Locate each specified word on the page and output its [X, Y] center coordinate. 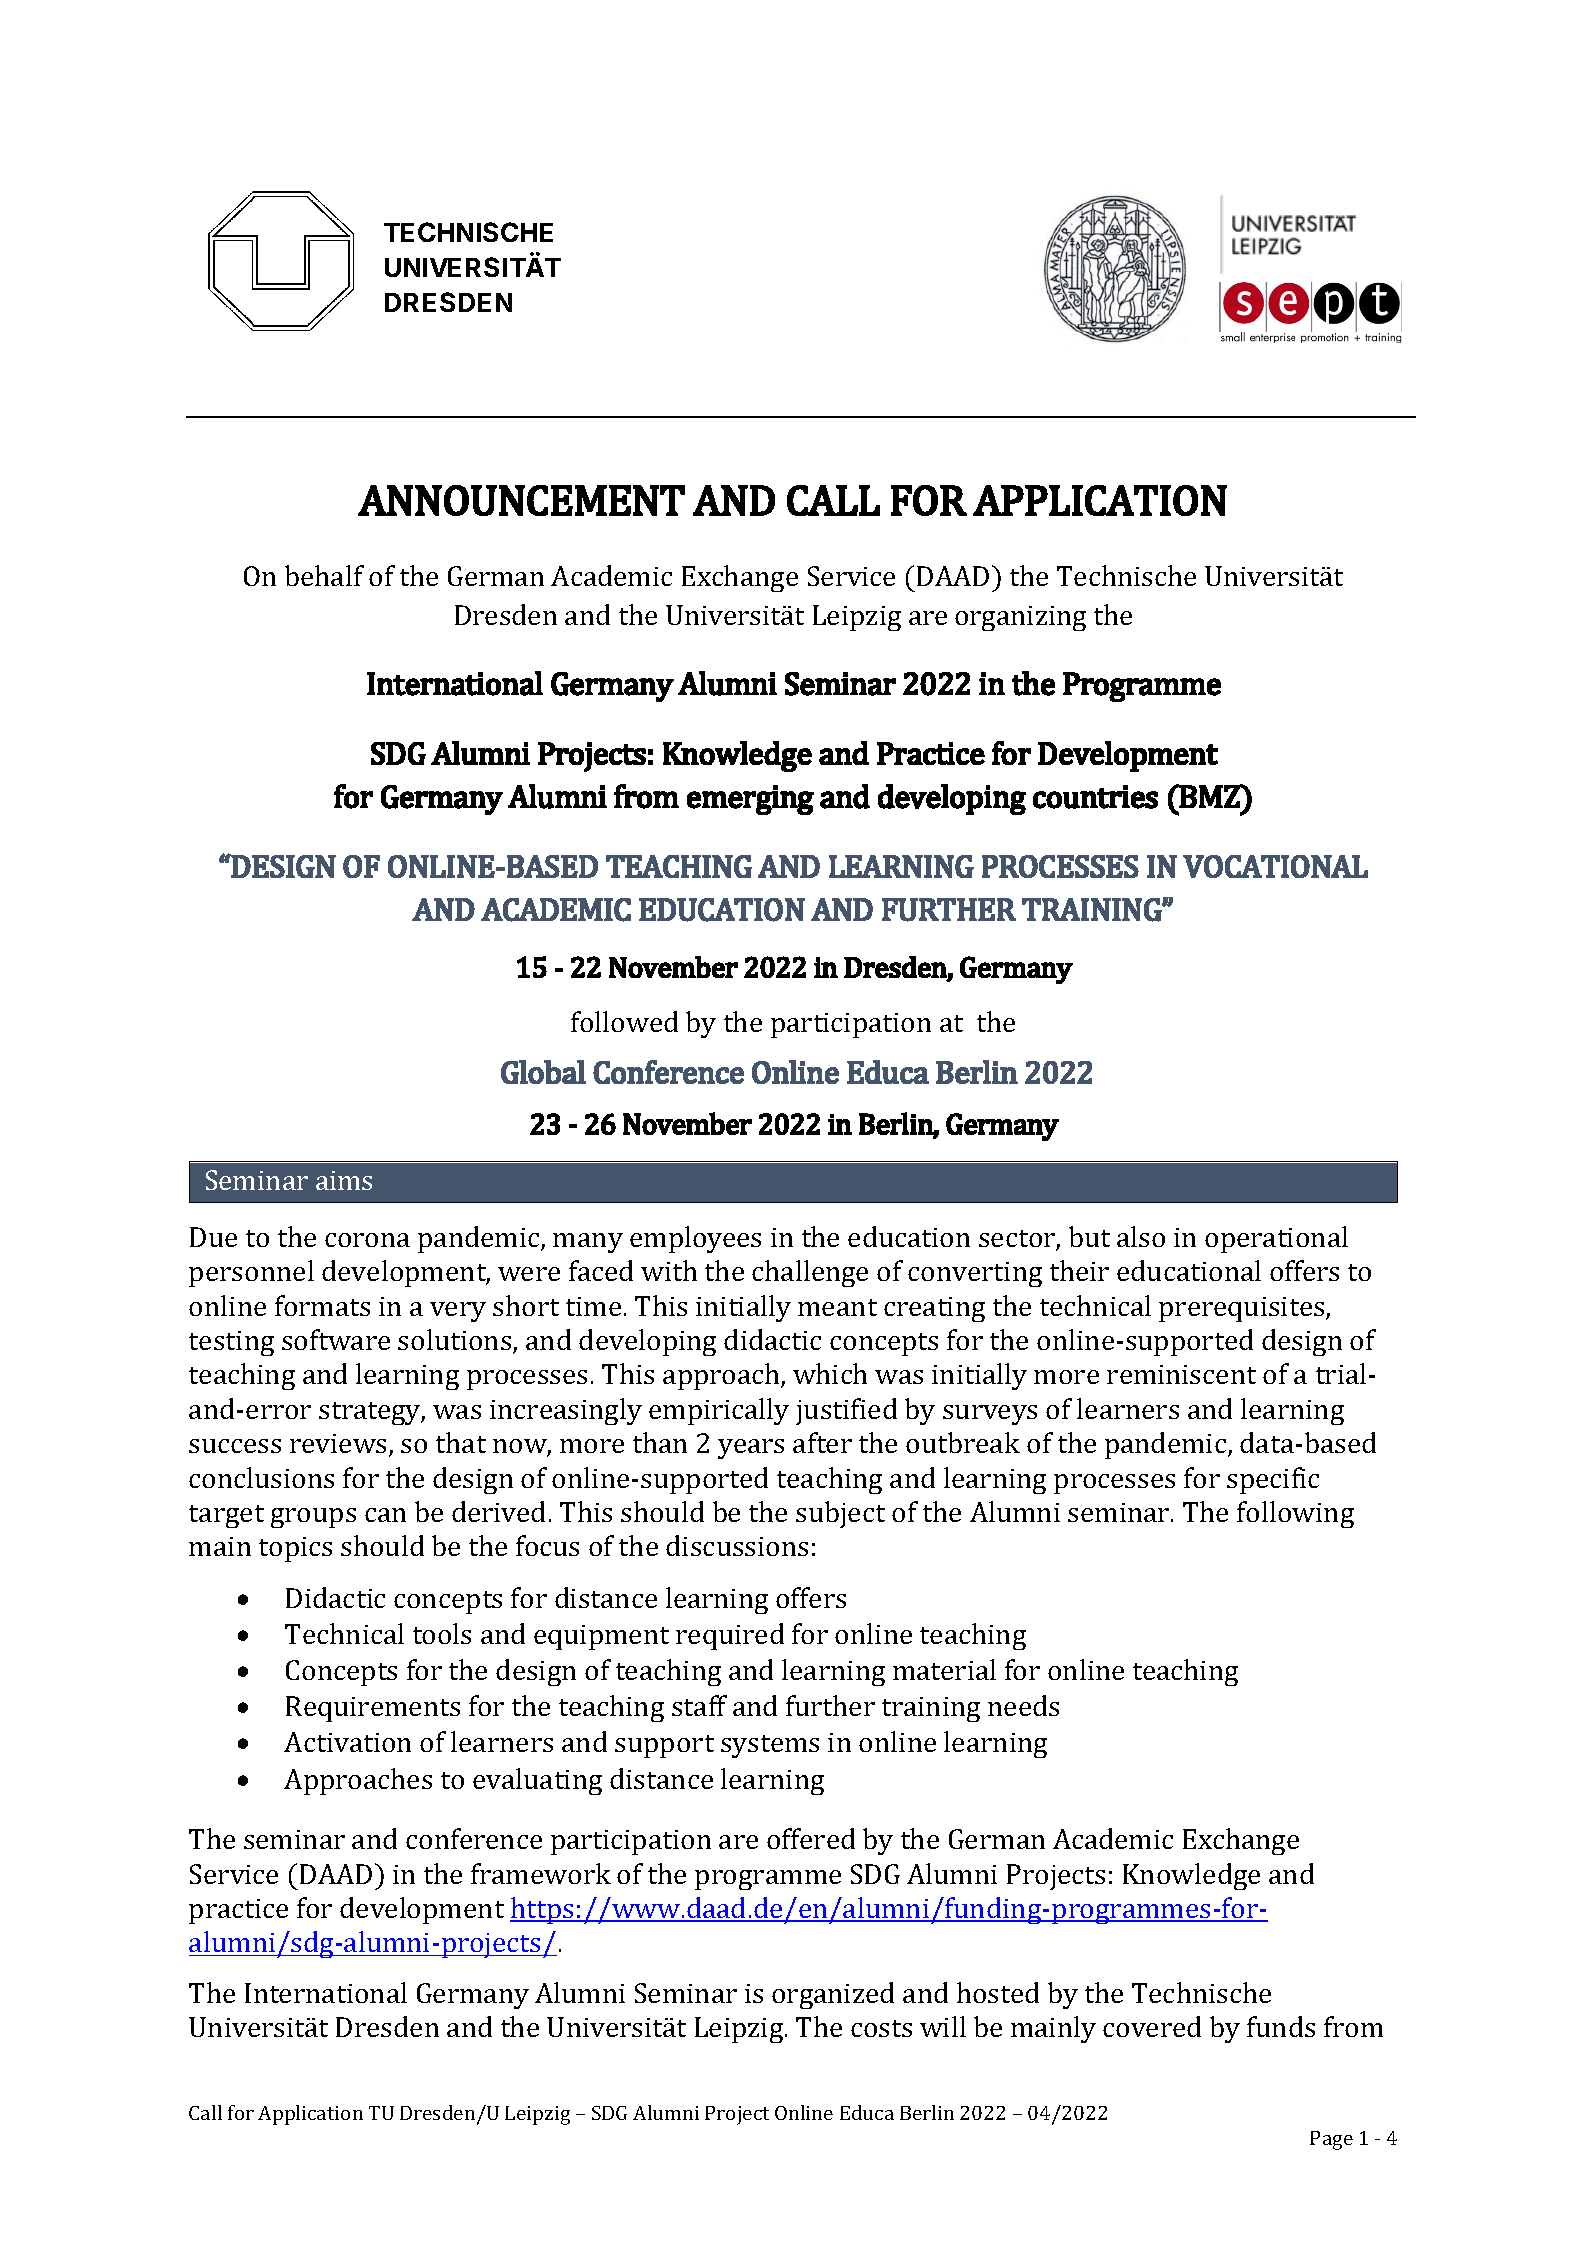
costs [881, 2028]
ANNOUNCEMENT [521, 500]
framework [541, 1873]
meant [837, 1307]
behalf [324, 575]
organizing [1020, 618]
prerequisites [1243, 1309]
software [336, 1339]
